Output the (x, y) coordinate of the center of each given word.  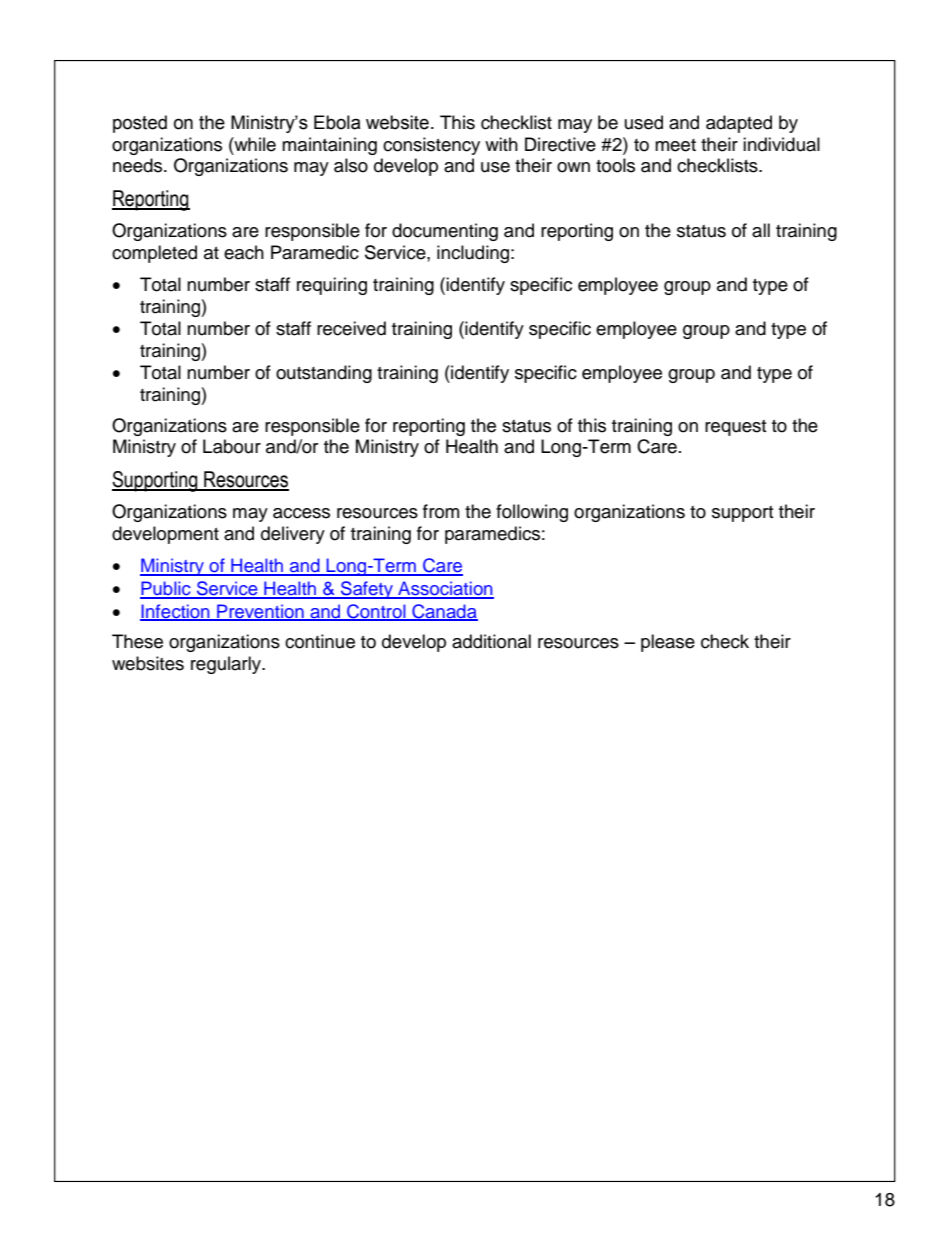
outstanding (324, 374)
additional (491, 641)
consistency (431, 146)
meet (675, 145)
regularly (227, 665)
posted (140, 124)
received (351, 328)
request (735, 428)
